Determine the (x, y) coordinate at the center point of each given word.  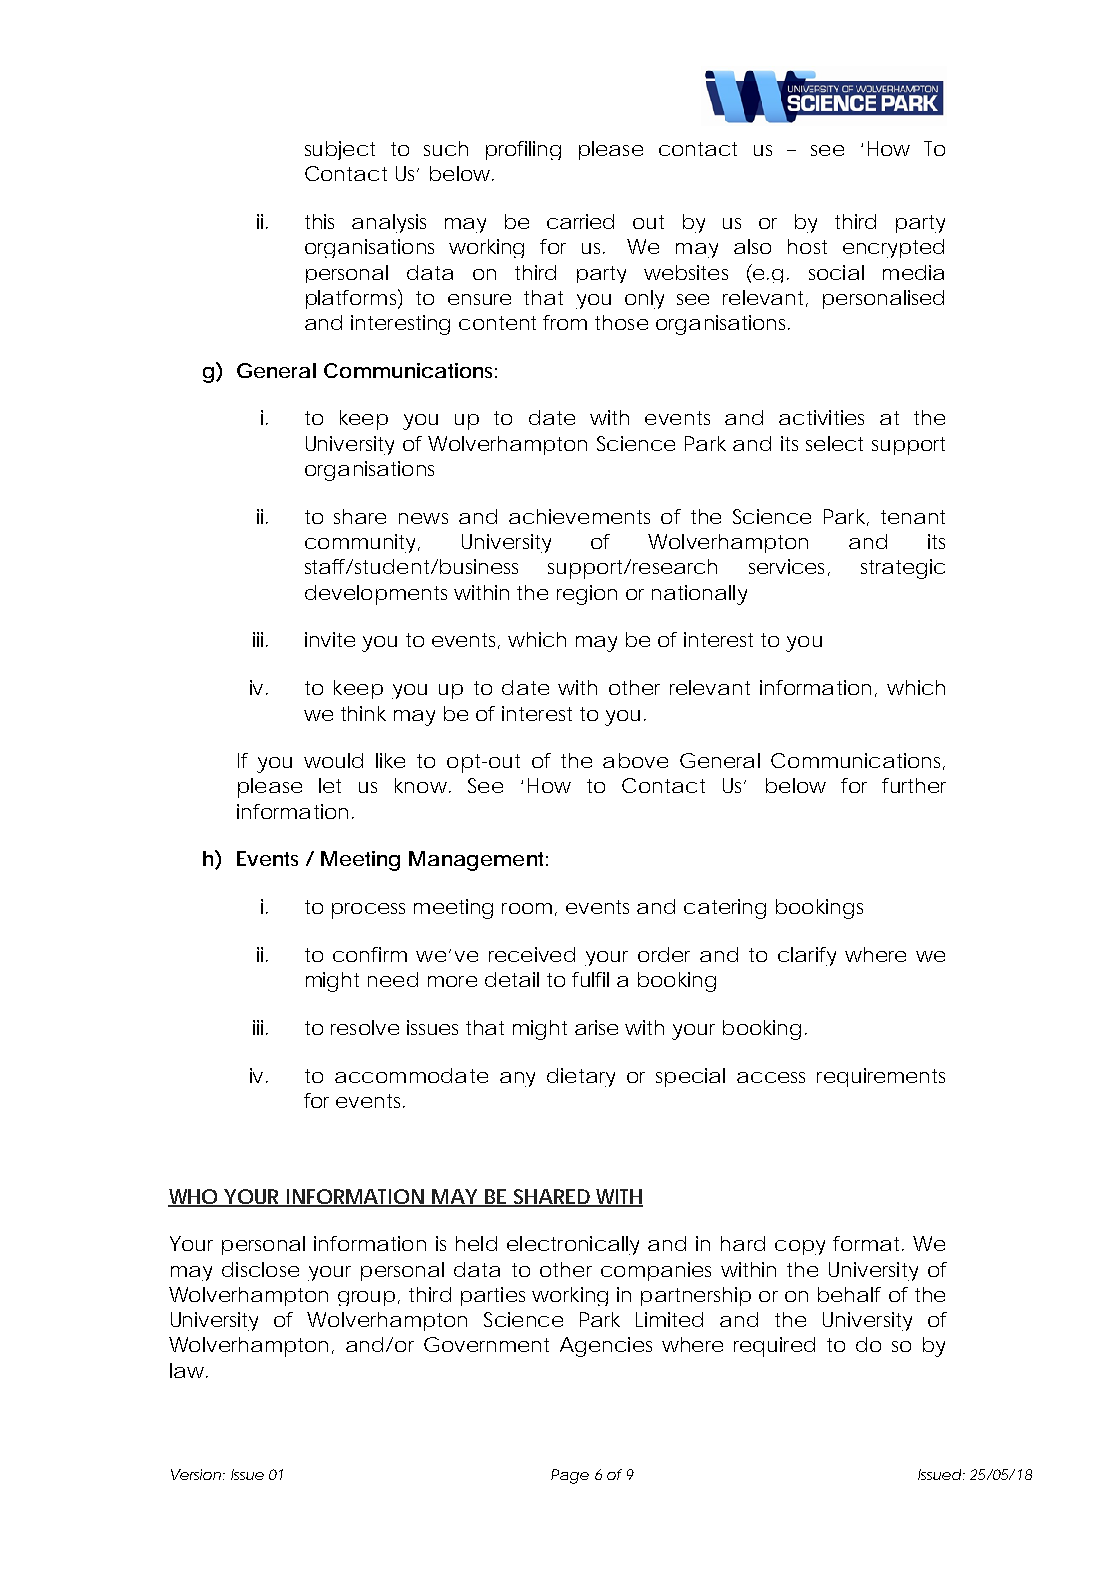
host (807, 246)
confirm (369, 954)
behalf (849, 1294)
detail (512, 979)
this (319, 221)
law (187, 1370)
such (446, 148)
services (786, 566)
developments (376, 595)
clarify (807, 956)
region (587, 595)
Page (570, 1476)
